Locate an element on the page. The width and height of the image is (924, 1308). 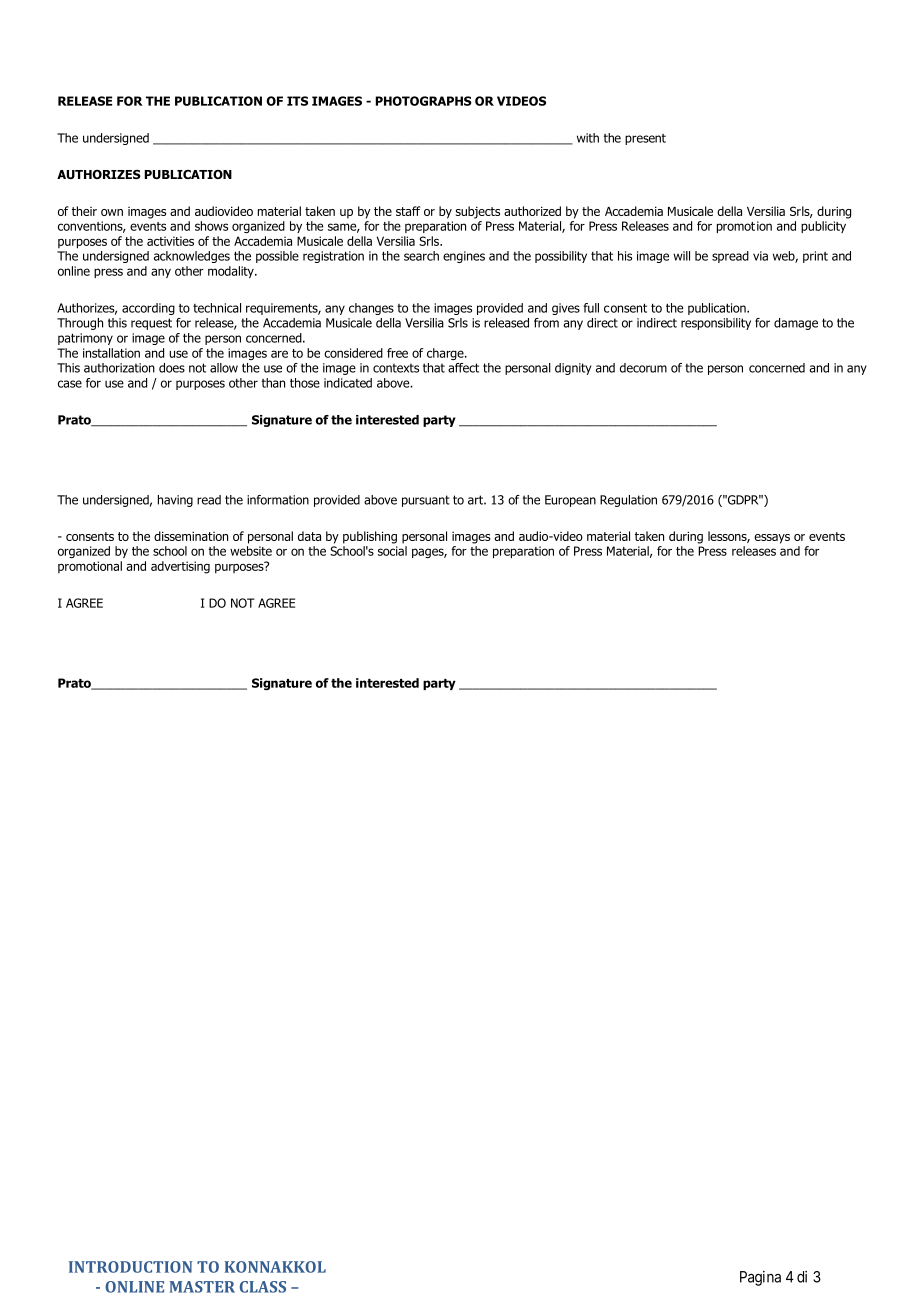
Regulation is located at coordinates (628, 501).
